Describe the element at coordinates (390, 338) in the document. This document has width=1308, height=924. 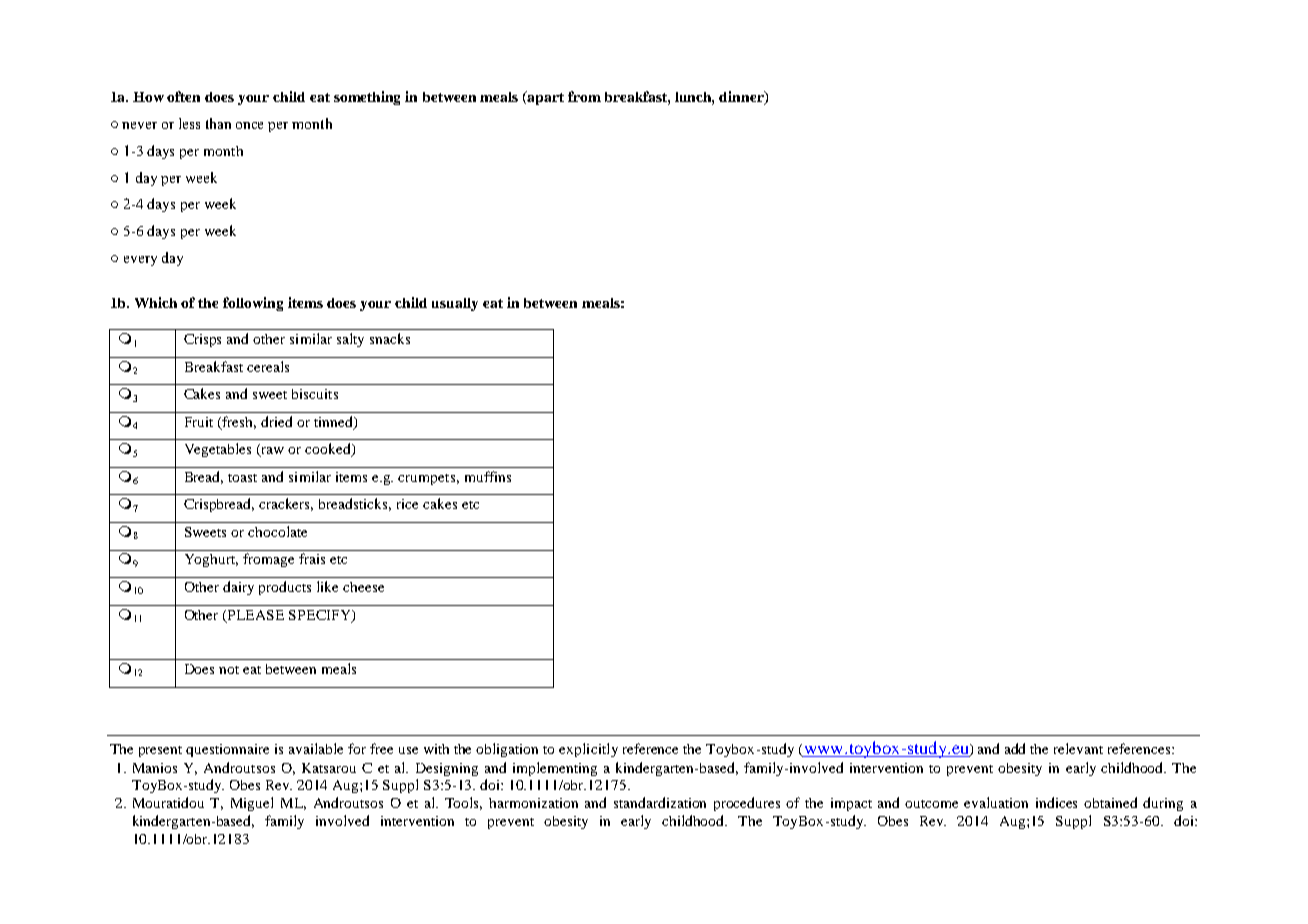
I see `snacks` at that location.
